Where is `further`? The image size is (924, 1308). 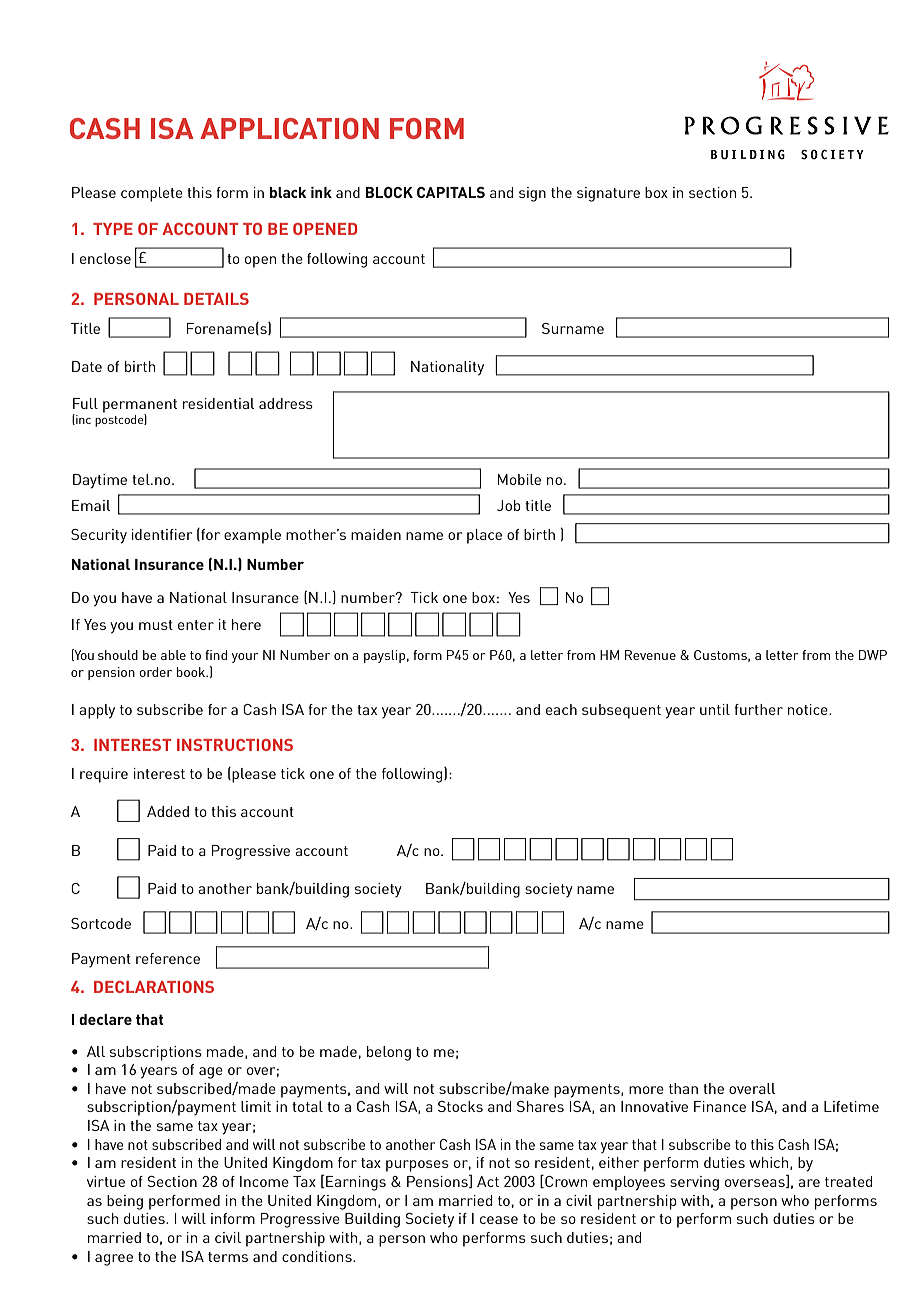 further is located at coordinates (758, 709).
